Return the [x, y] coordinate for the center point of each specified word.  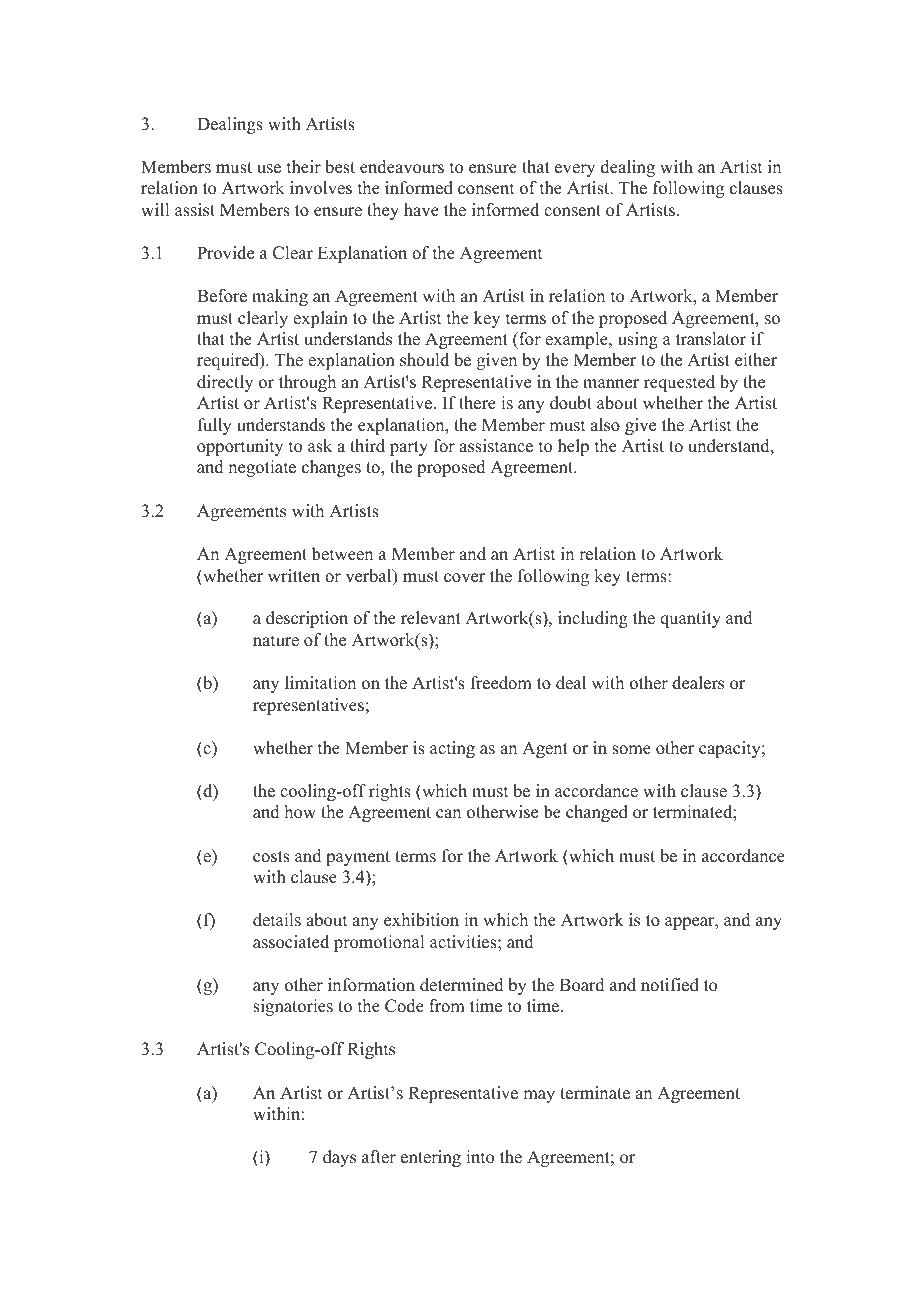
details [277, 920]
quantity [690, 619]
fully [215, 426]
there [477, 403]
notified [670, 985]
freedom [501, 683]
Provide [225, 253]
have [421, 210]
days [339, 1158]
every [575, 170]
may [539, 1096]
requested [679, 383]
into [480, 1157]
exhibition [421, 920]
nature [276, 641]
